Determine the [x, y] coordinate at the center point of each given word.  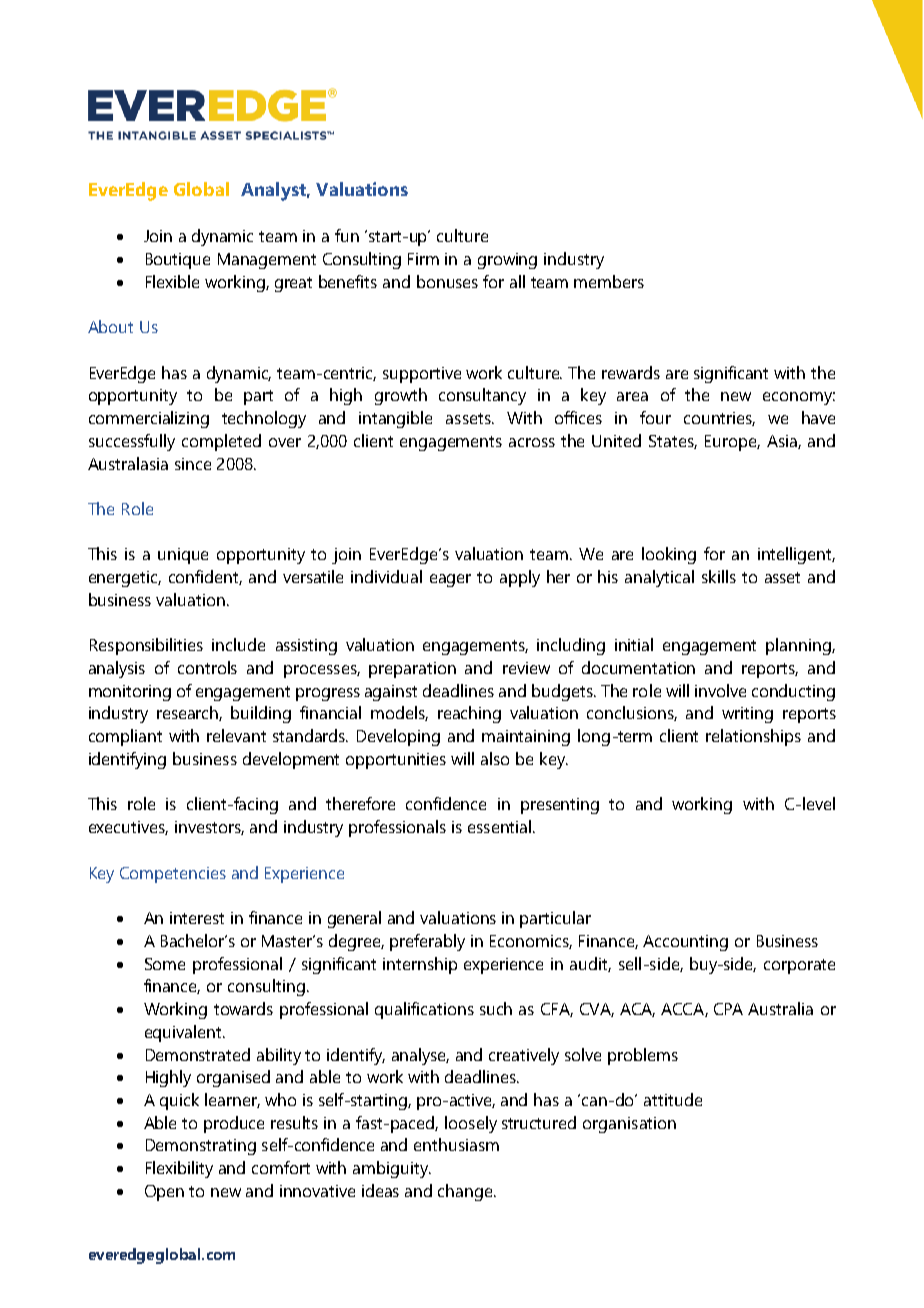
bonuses [447, 281]
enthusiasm [456, 1144]
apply [520, 578]
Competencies [173, 875]
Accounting [685, 943]
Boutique [178, 261]
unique [183, 556]
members [609, 281]
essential [499, 826]
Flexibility [179, 1169]
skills [719, 576]
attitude [673, 1099]
